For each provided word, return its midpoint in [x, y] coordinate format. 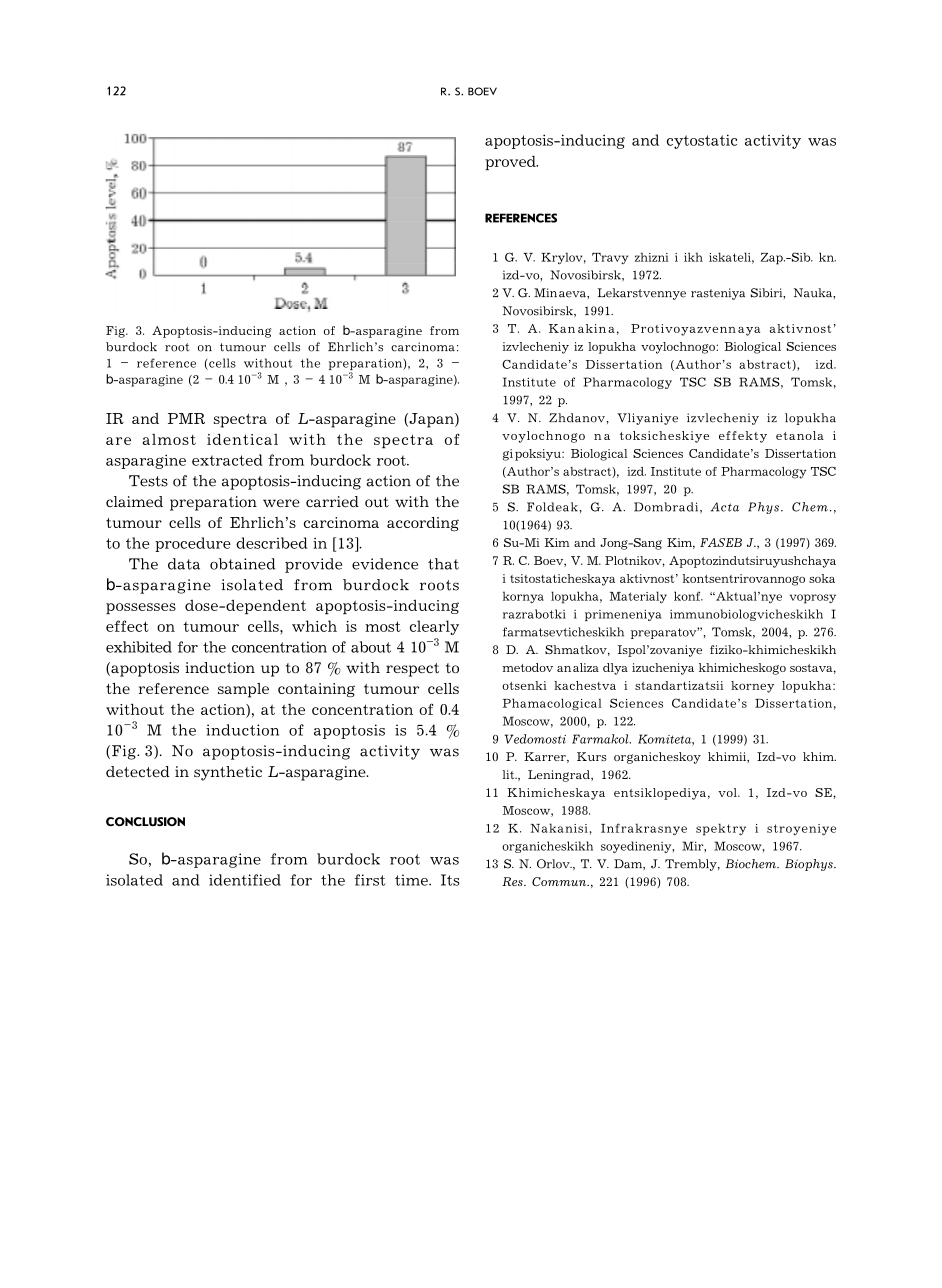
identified [245, 880]
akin [592, 328]
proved [511, 163]
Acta [725, 507]
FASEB [721, 542]
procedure [193, 544]
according [423, 524]
